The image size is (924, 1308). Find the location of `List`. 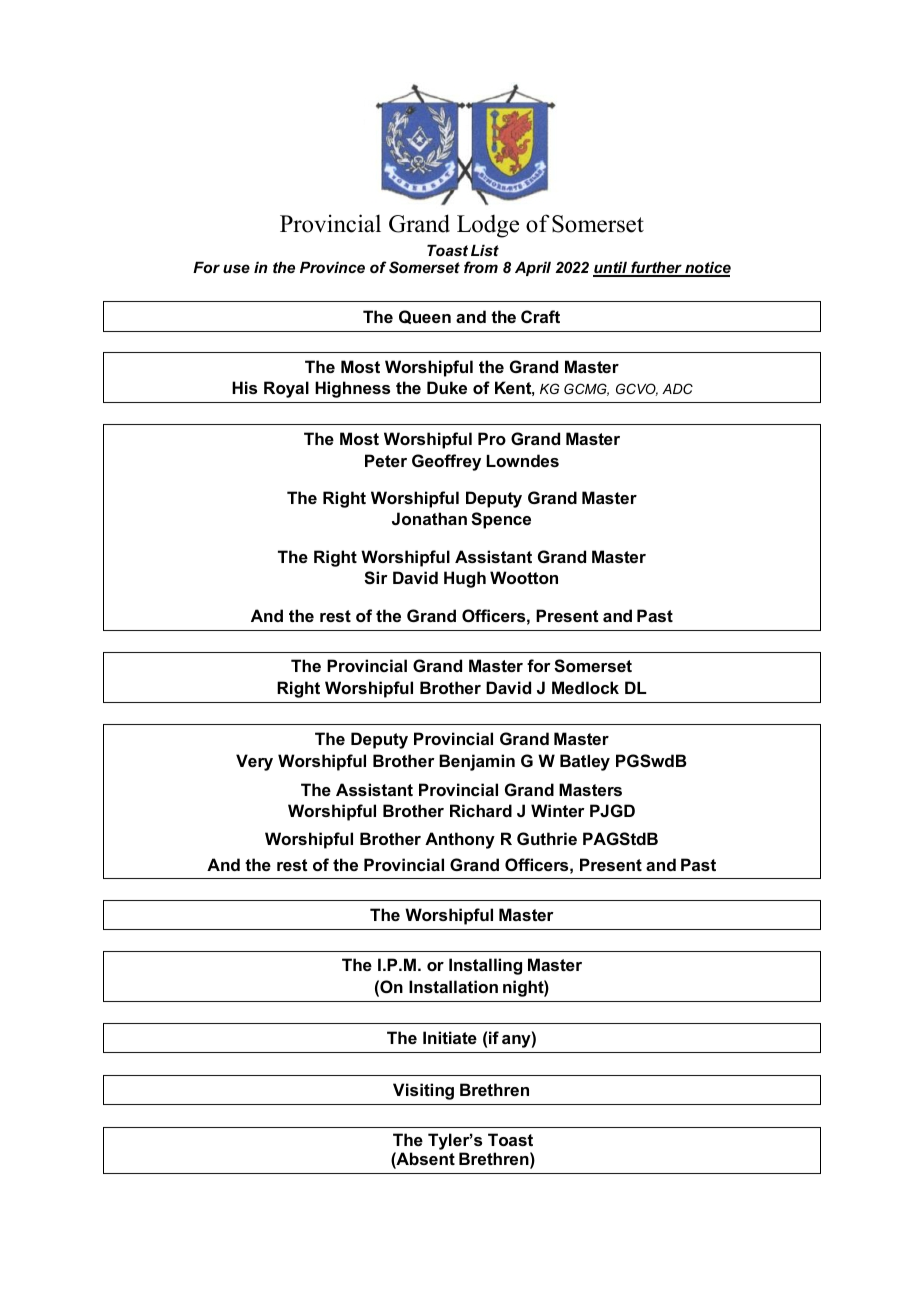

List is located at coordinates (485, 250).
